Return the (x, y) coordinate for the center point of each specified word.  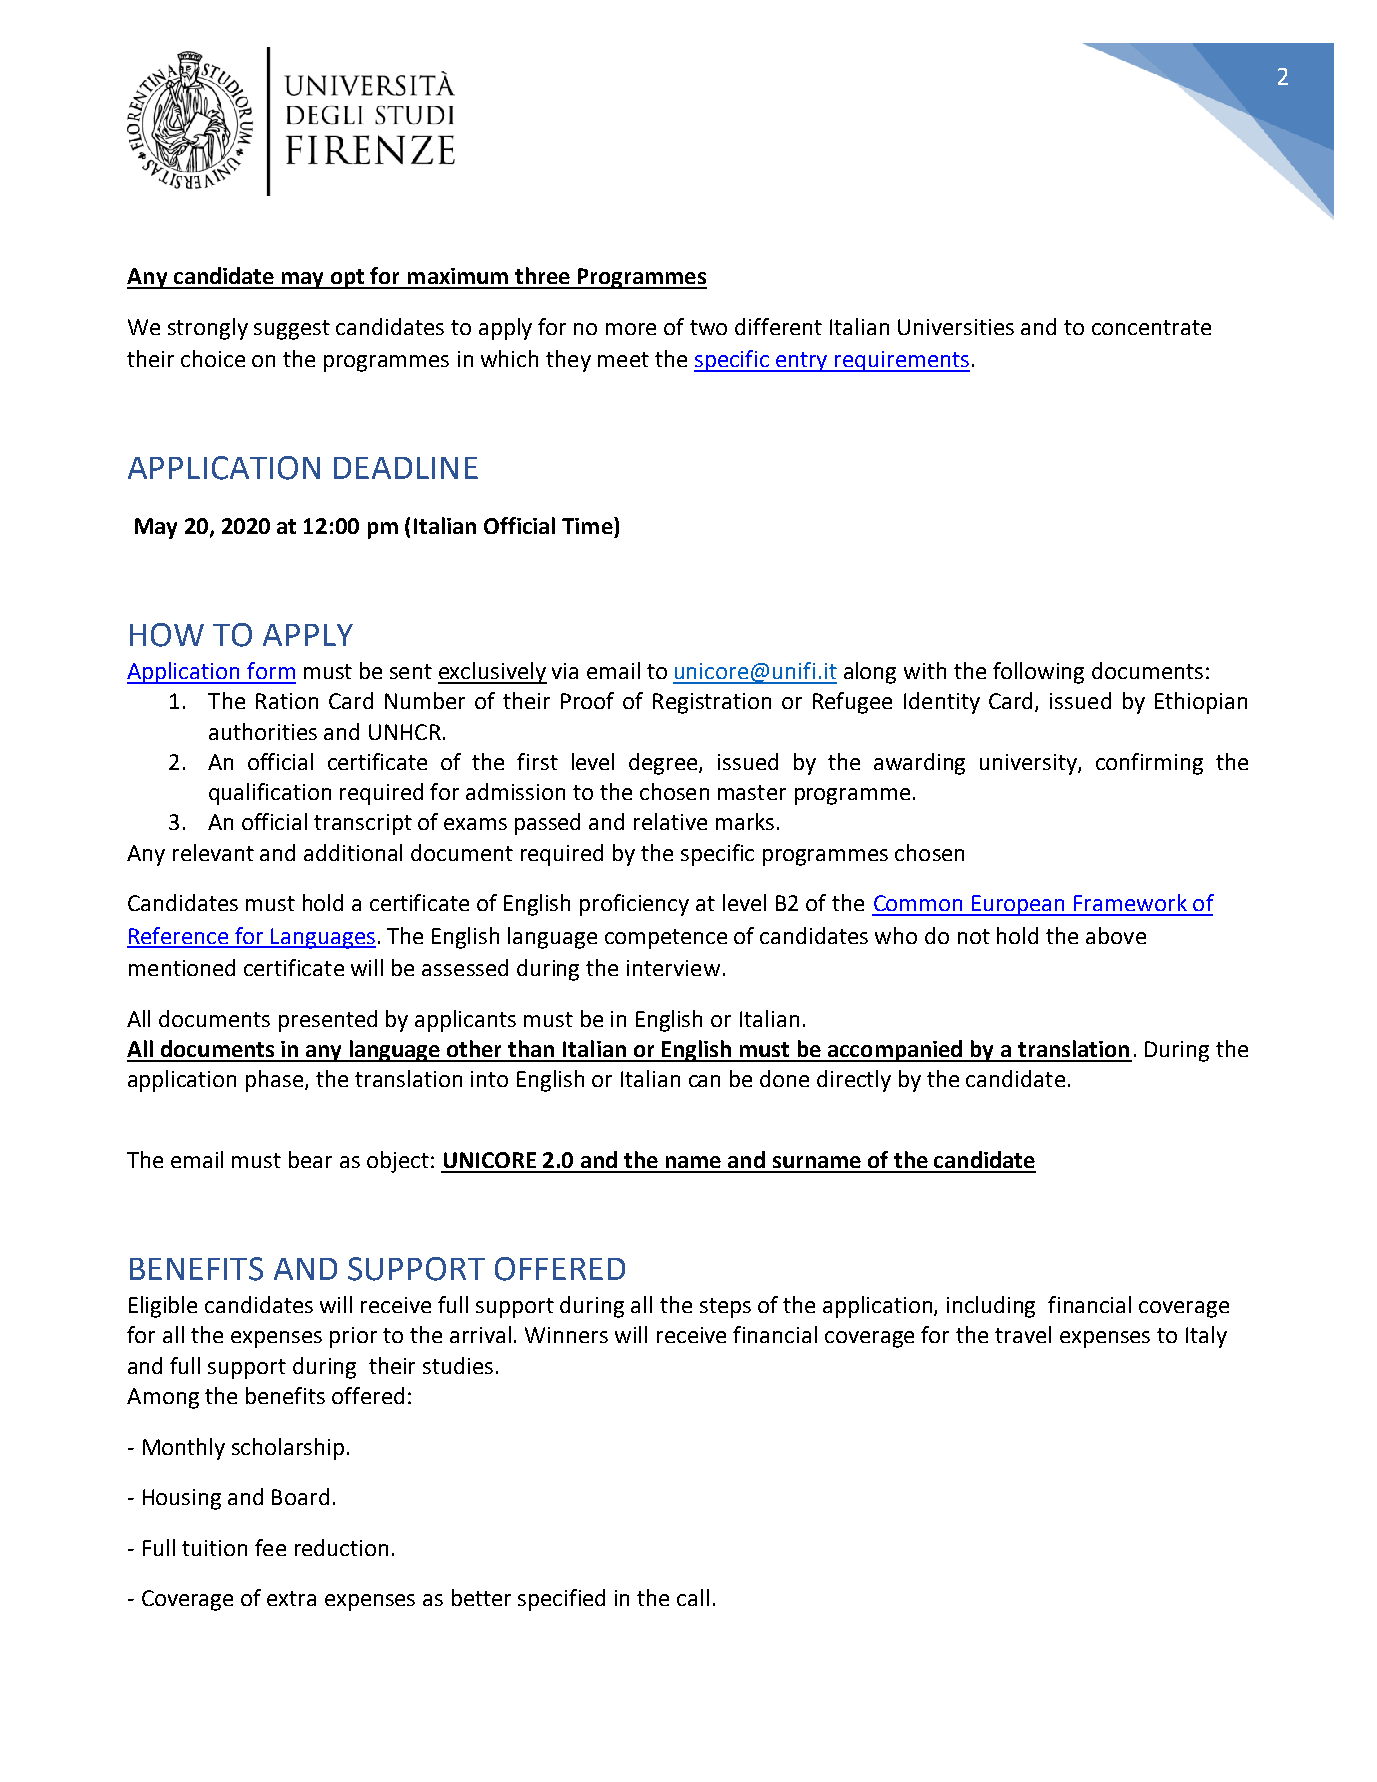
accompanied (895, 1051)
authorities (263, 731)
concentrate (1151, 327)
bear (310, 1159)
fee (270, 1547)
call (693, 1597)
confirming (1149, 764)
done (784, 1078)
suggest (292, 330)
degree (664, 764)
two (708, 327)
